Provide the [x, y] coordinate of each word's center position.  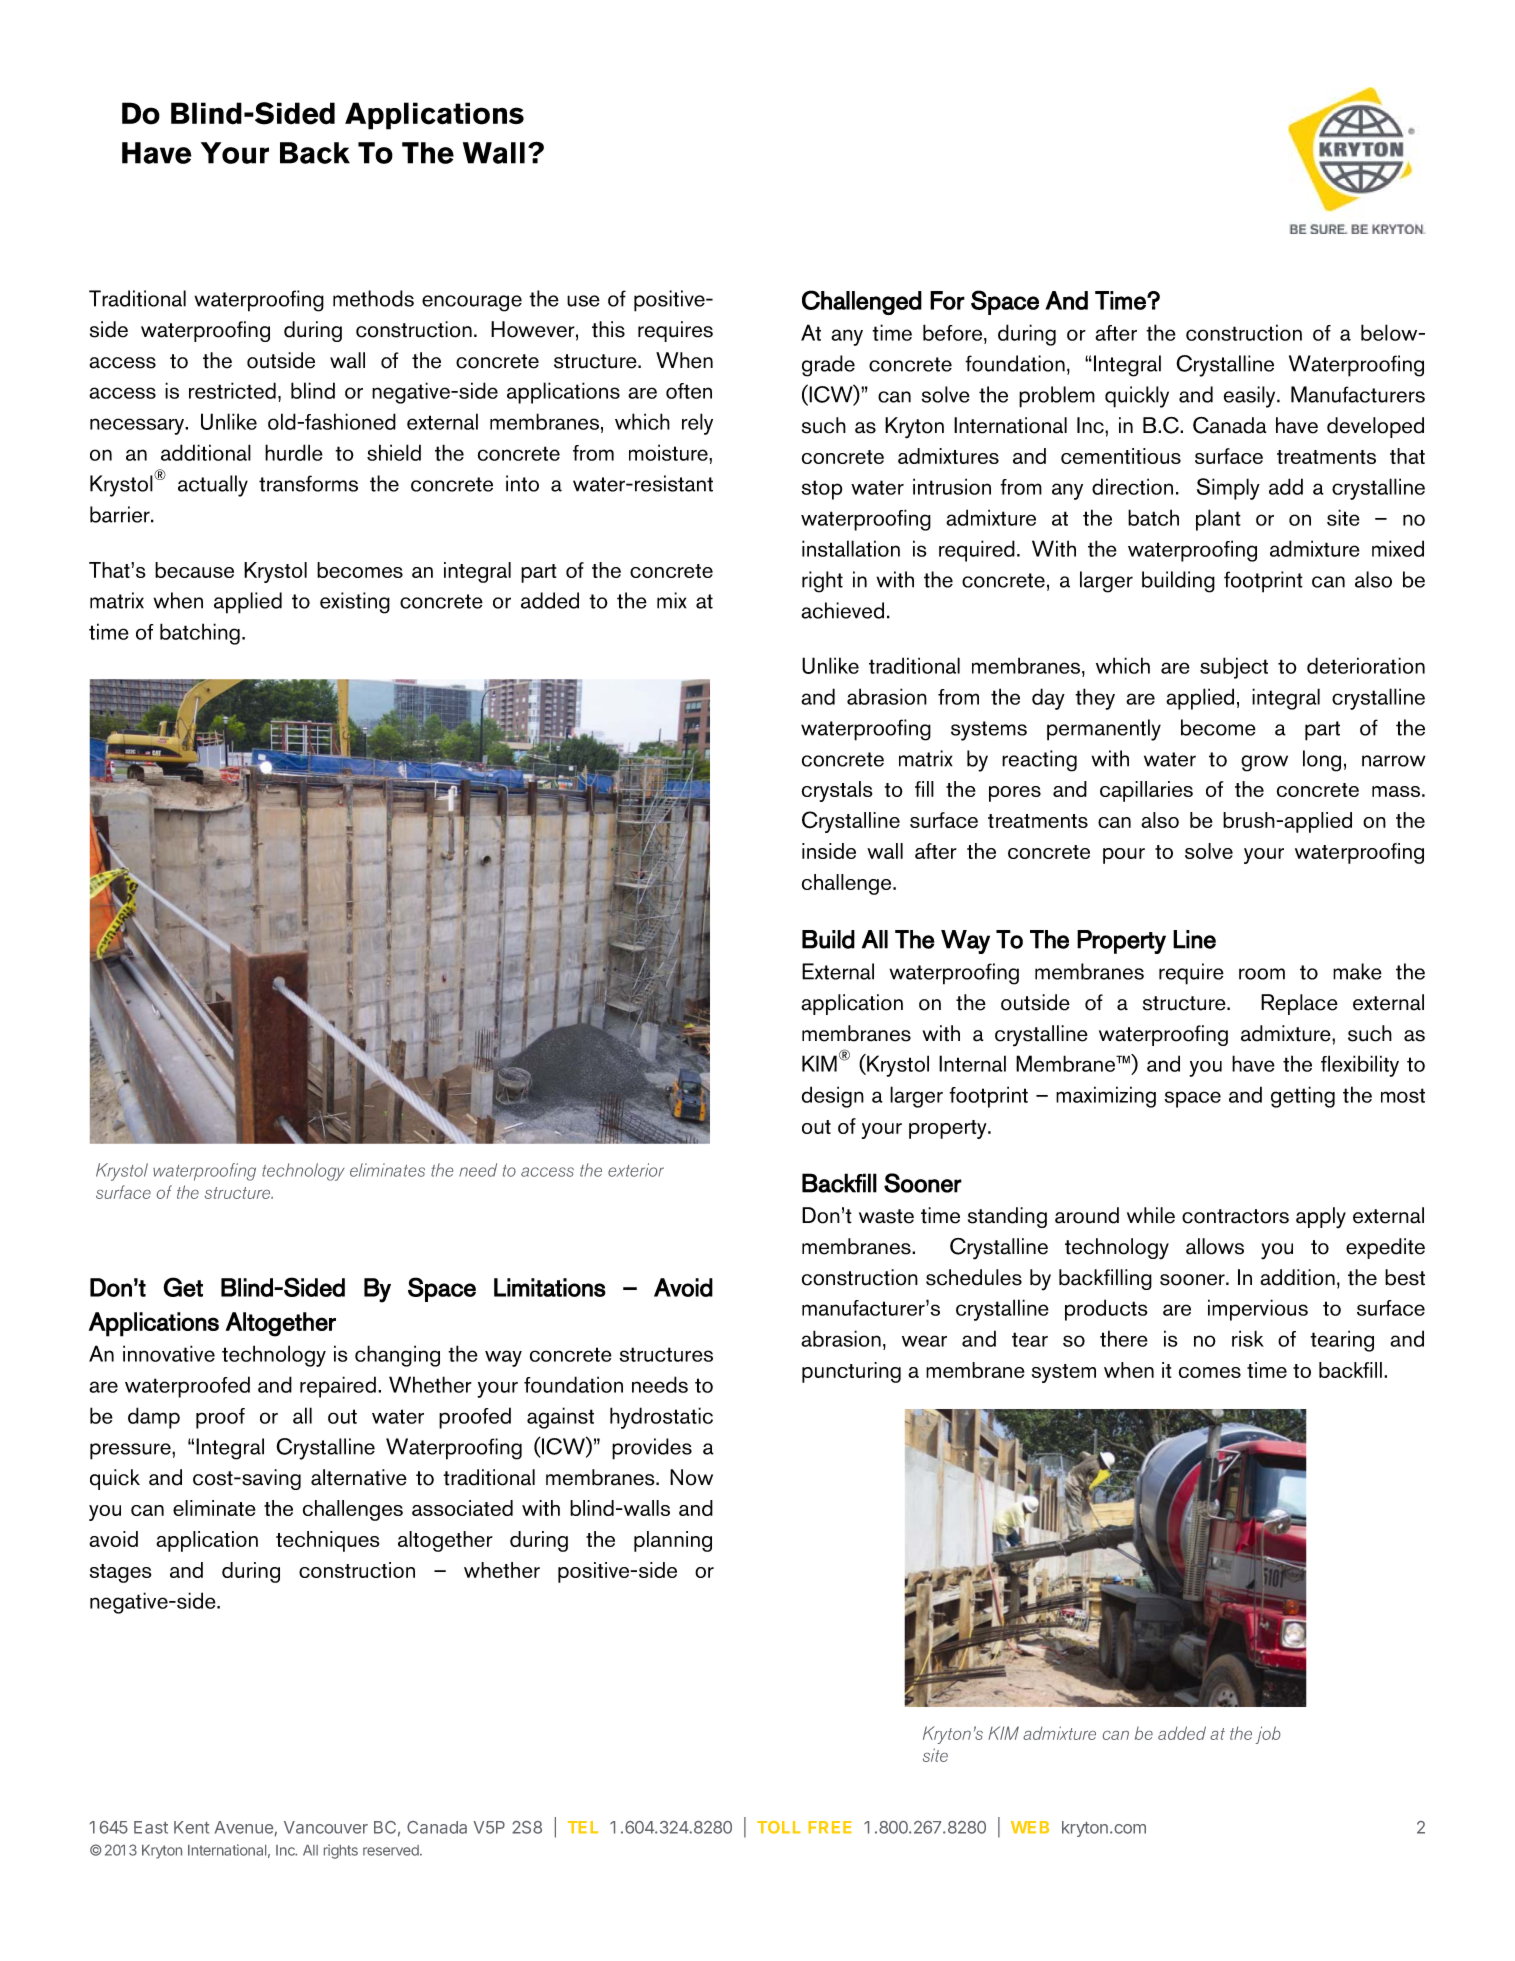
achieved [842, 610]
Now [691, 1477]
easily [1251, 397]
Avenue [244, 1827]
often [689, 391]
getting [1303, 1097]
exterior [636, 1170]
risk [1248, 1338]
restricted [232, 390]
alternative [359, 1477]
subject [1234, 668]
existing [355, 603]
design [833, 1097]
